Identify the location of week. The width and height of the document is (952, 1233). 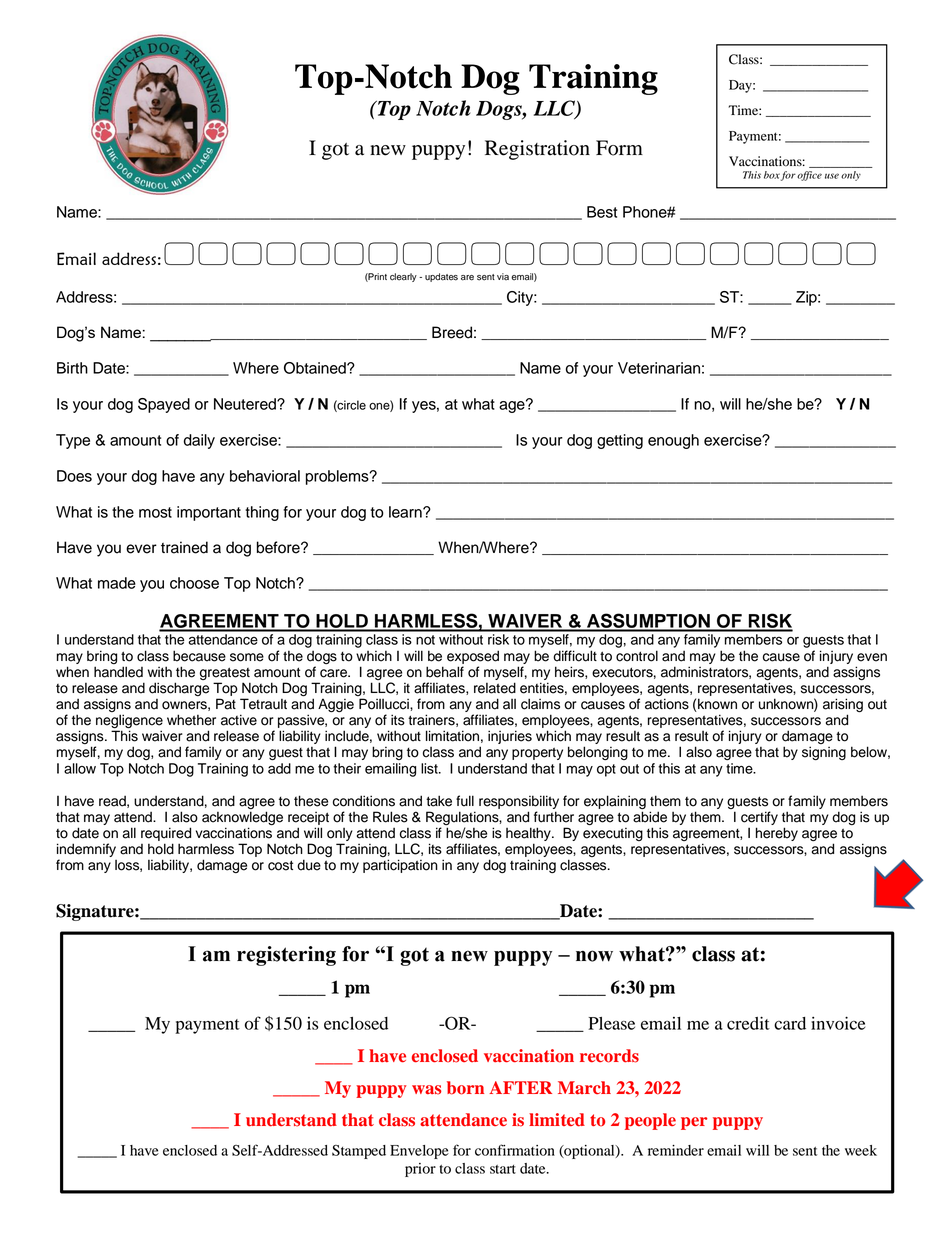
(861, 1150).
